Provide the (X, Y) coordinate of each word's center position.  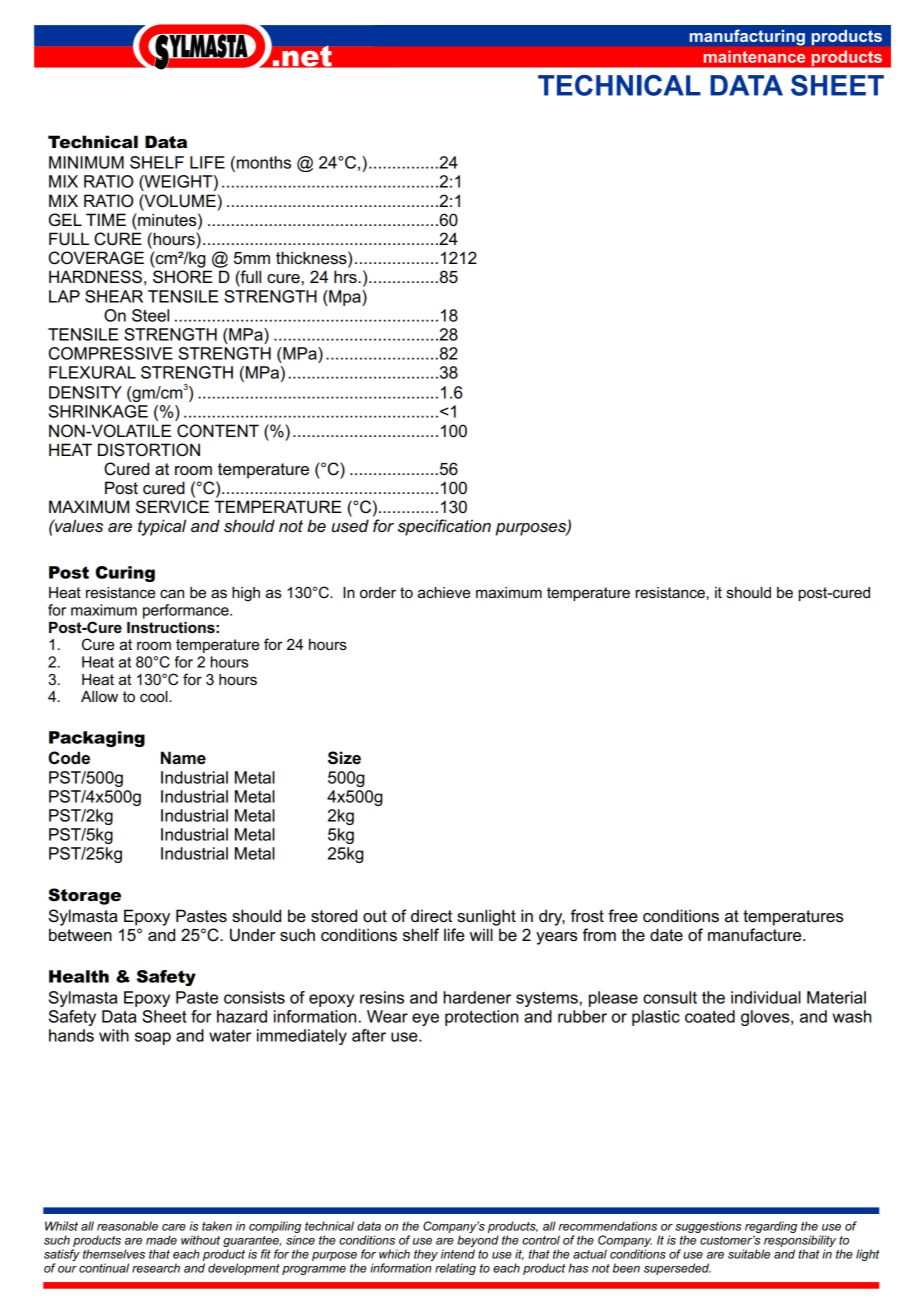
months (264, 162)
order (378, 592)
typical (162, 527)
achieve (444, 592)
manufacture (756, 935)
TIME (106, 219)
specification (444, 527)
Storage (84, 896)
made (161, 1240)
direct (431, 916)
